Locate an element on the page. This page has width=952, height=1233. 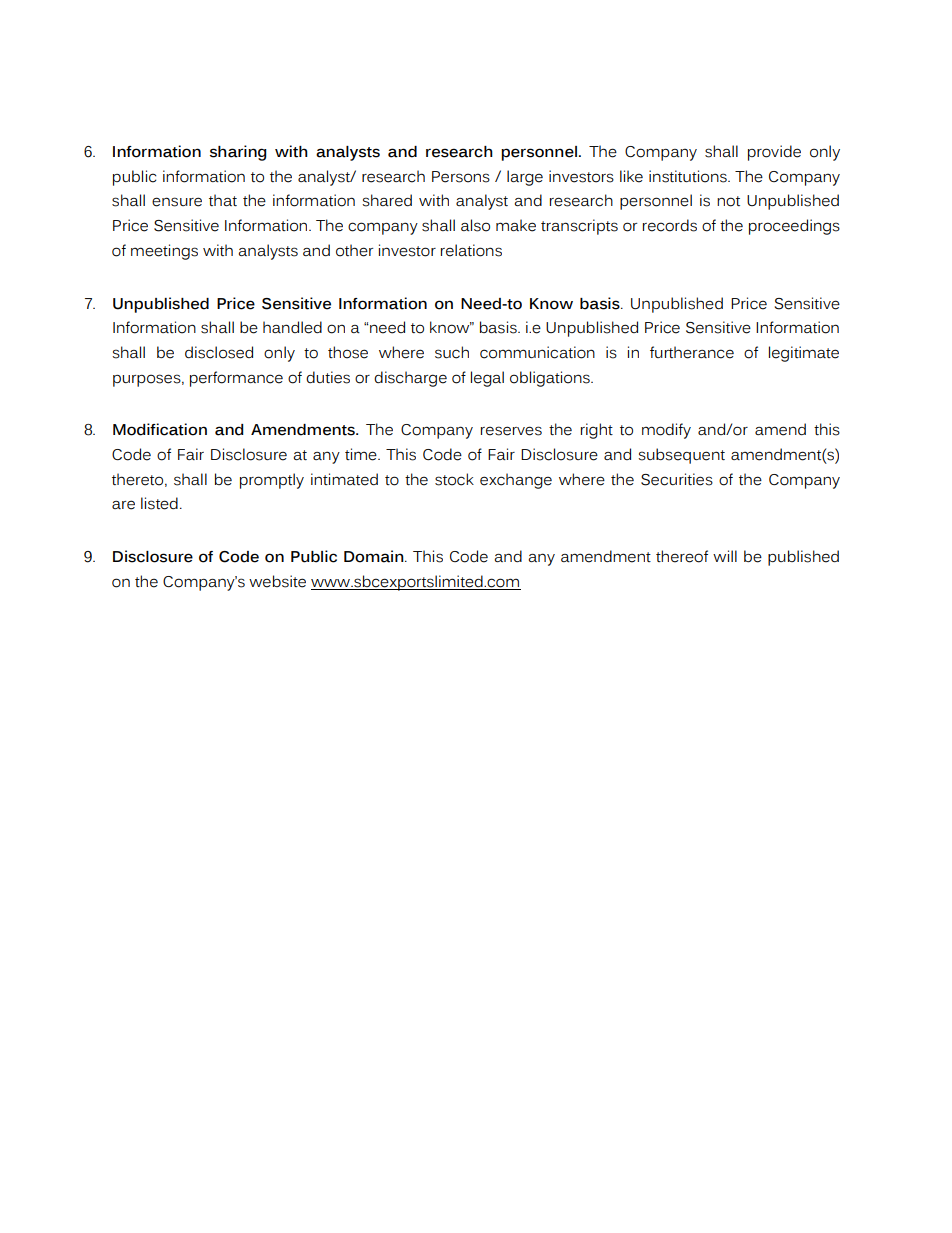
sharing is located at coordinates (238, 153).
